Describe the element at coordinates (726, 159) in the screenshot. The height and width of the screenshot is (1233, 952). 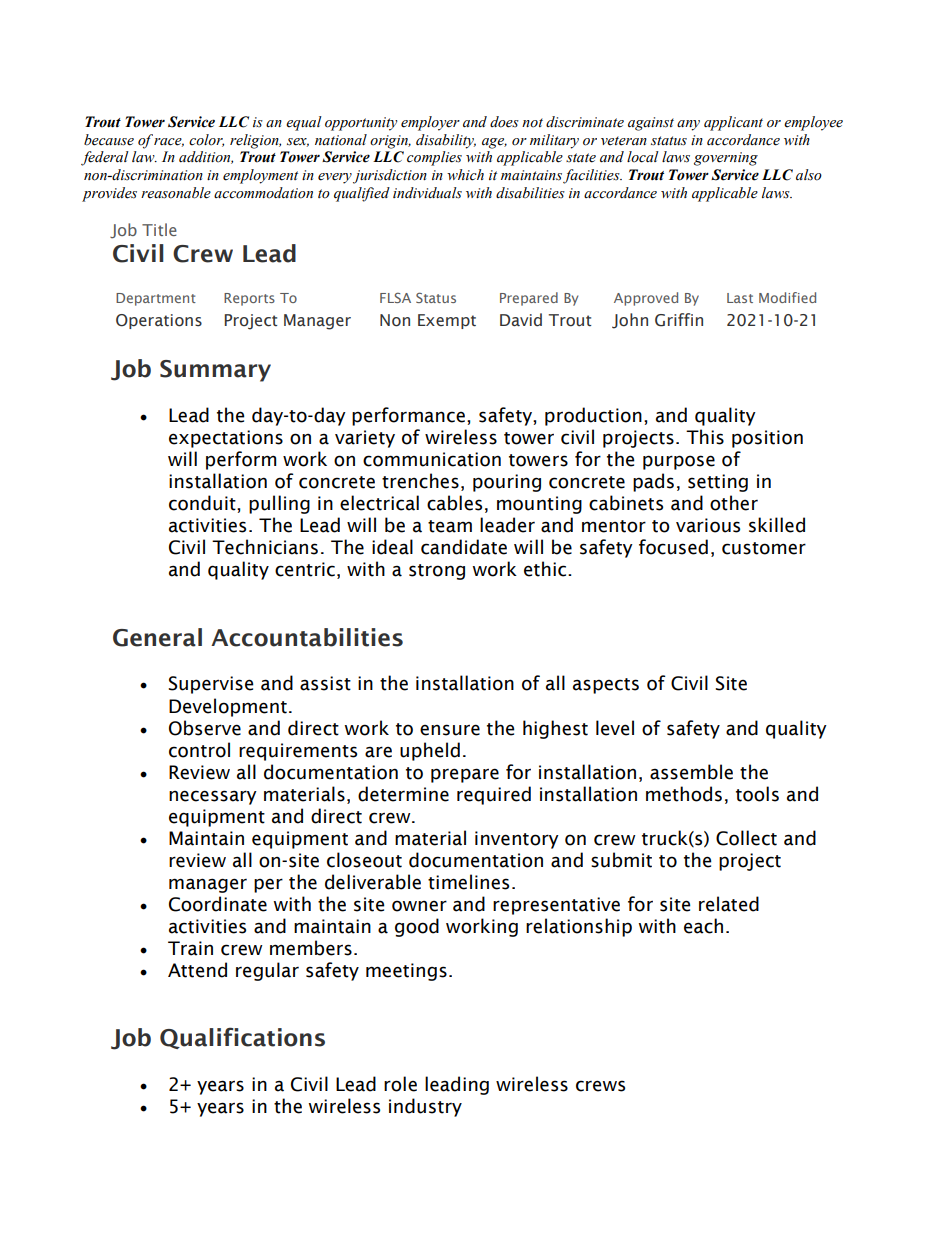
I see `governing` at that location.
